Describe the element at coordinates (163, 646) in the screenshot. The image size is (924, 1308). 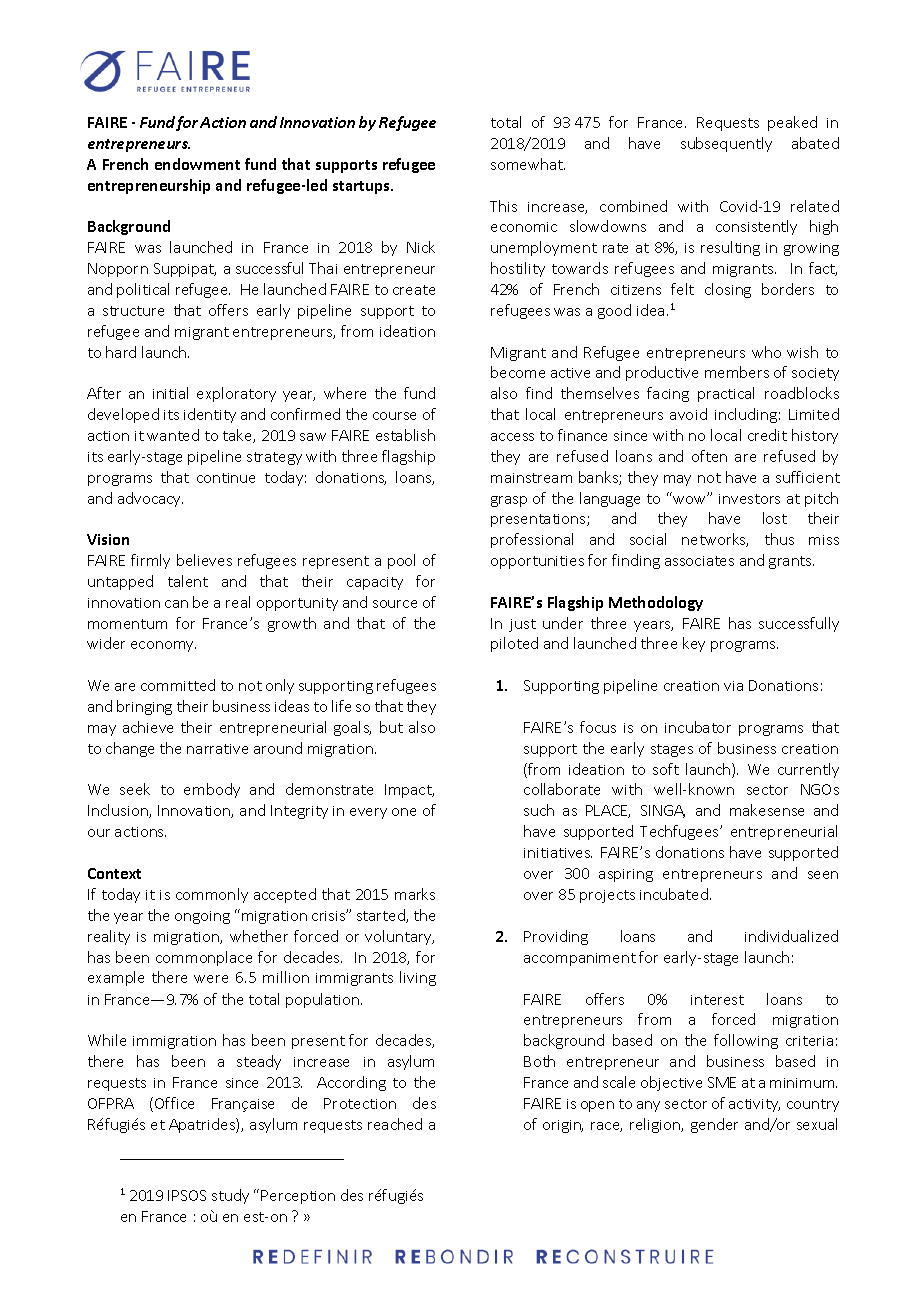
I see `economy` at that location.
